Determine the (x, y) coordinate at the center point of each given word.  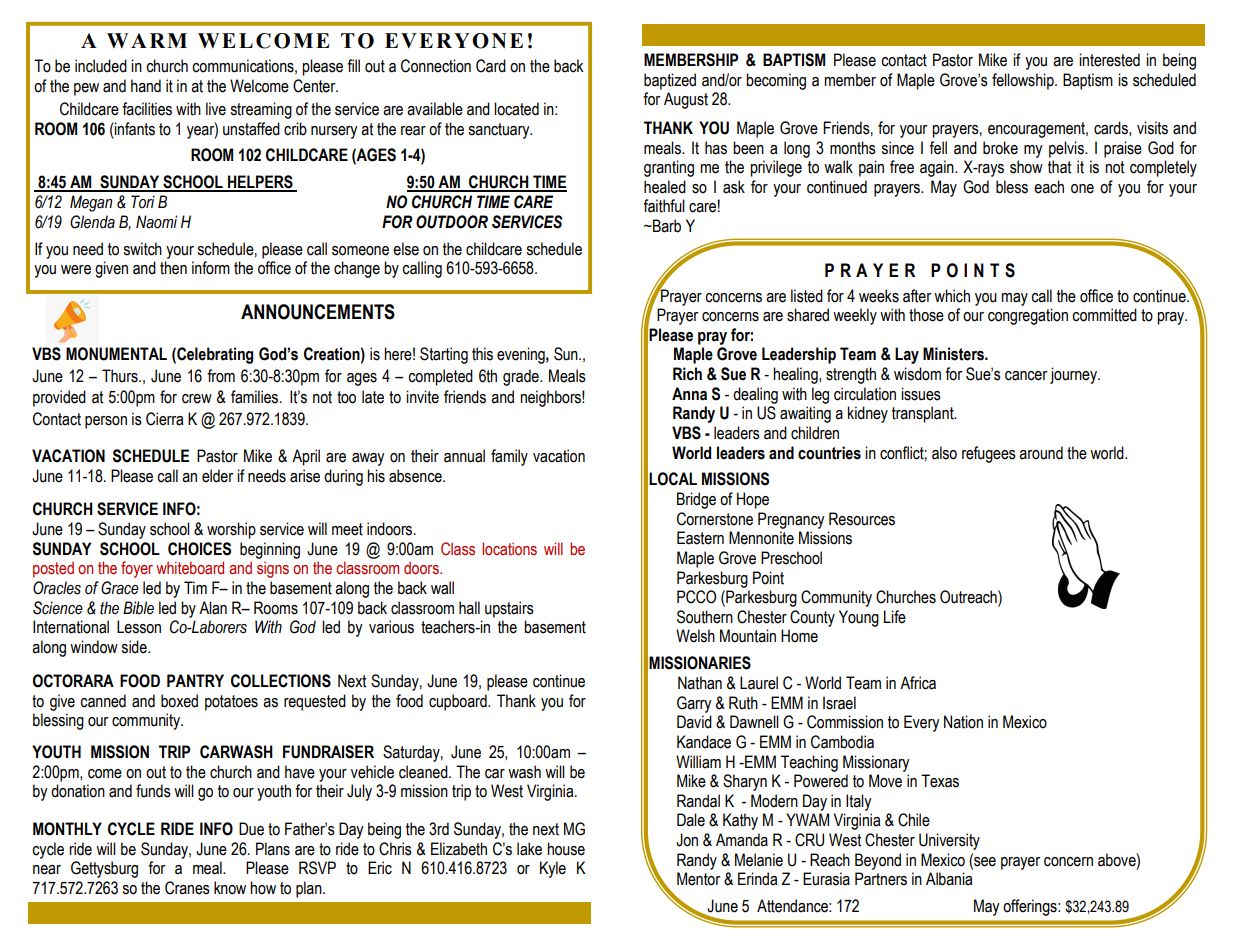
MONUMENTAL (116, 354)
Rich (687, 374)
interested (1109, 60)
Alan (213, 608)
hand (146, 86)
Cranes (187, 888)
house (566, 849)
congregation (1028, 316)
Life (895, 617)
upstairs (509, 609)
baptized (670, 81)
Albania (949, 879)
